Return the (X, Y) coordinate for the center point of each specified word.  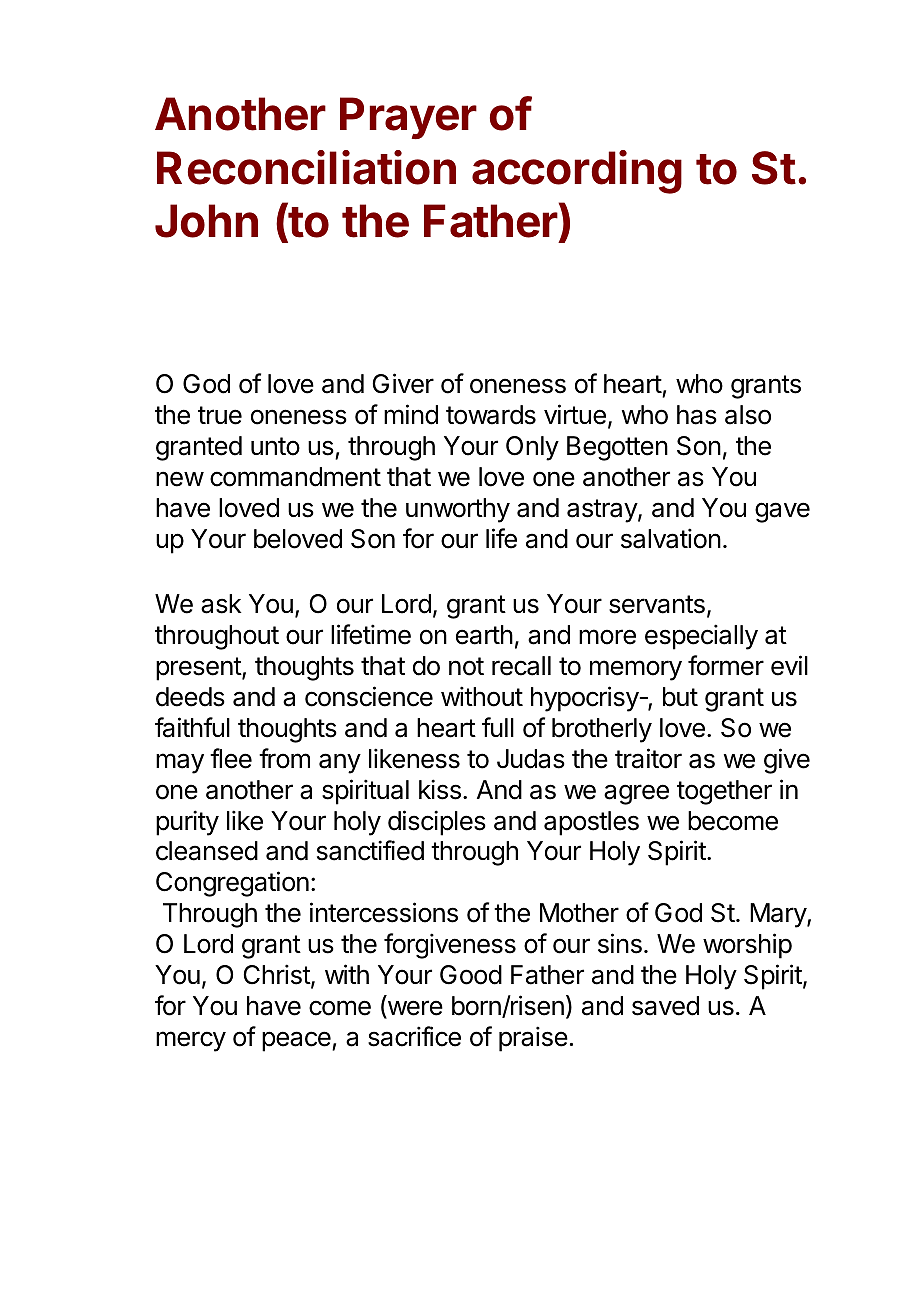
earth (484, 635)
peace (297, 1041)
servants (657, 604)
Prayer (408, 118)
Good (471, 975)
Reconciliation (306, 167)
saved (665, 1006)
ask (221, 604)
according (577, 172)
